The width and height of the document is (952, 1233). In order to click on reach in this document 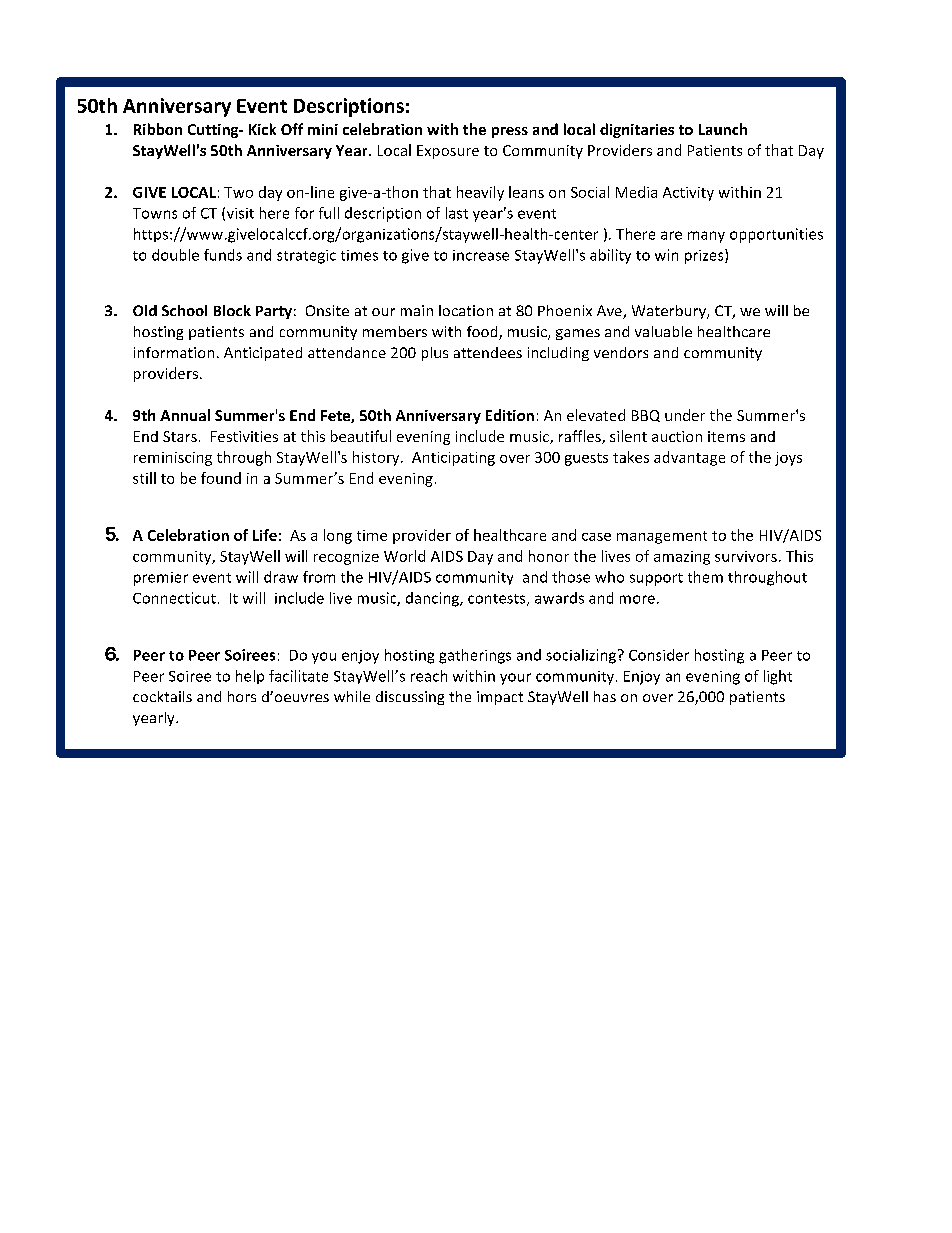, I will do `click(429, 676)`.
